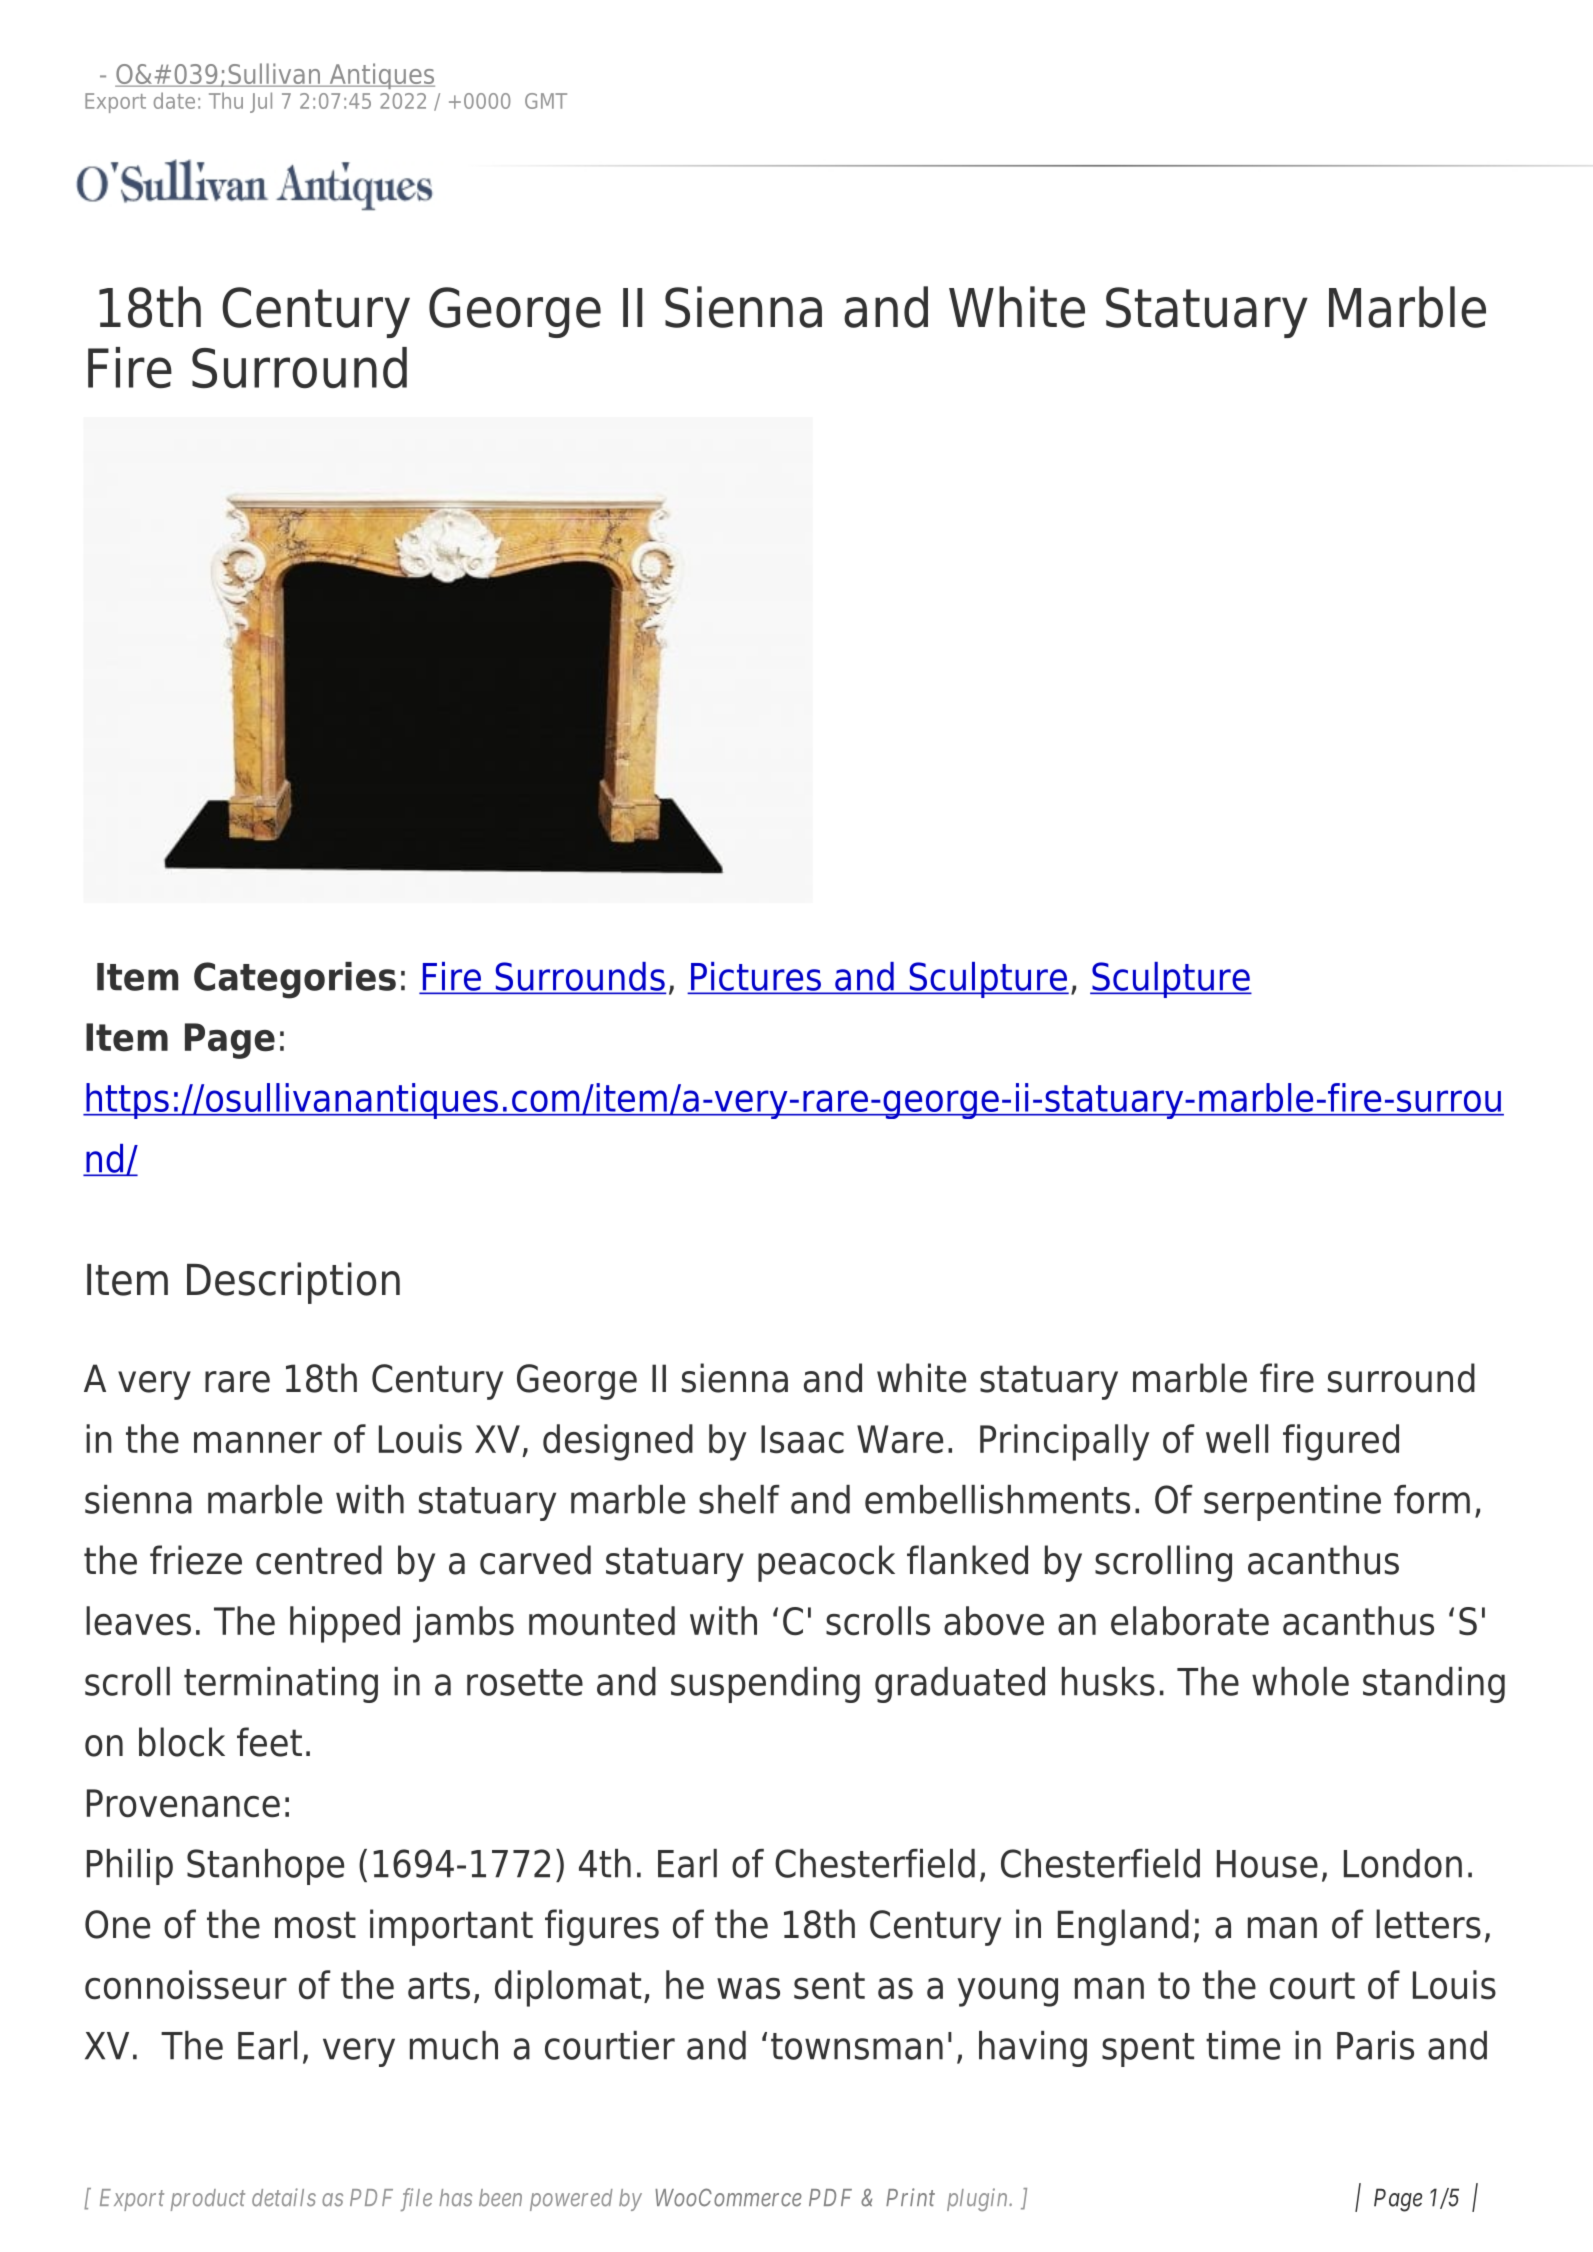 Image resolution: width=1593 pixels, height=2252 pixels. I want to click on well, so click(1237, 1439).
